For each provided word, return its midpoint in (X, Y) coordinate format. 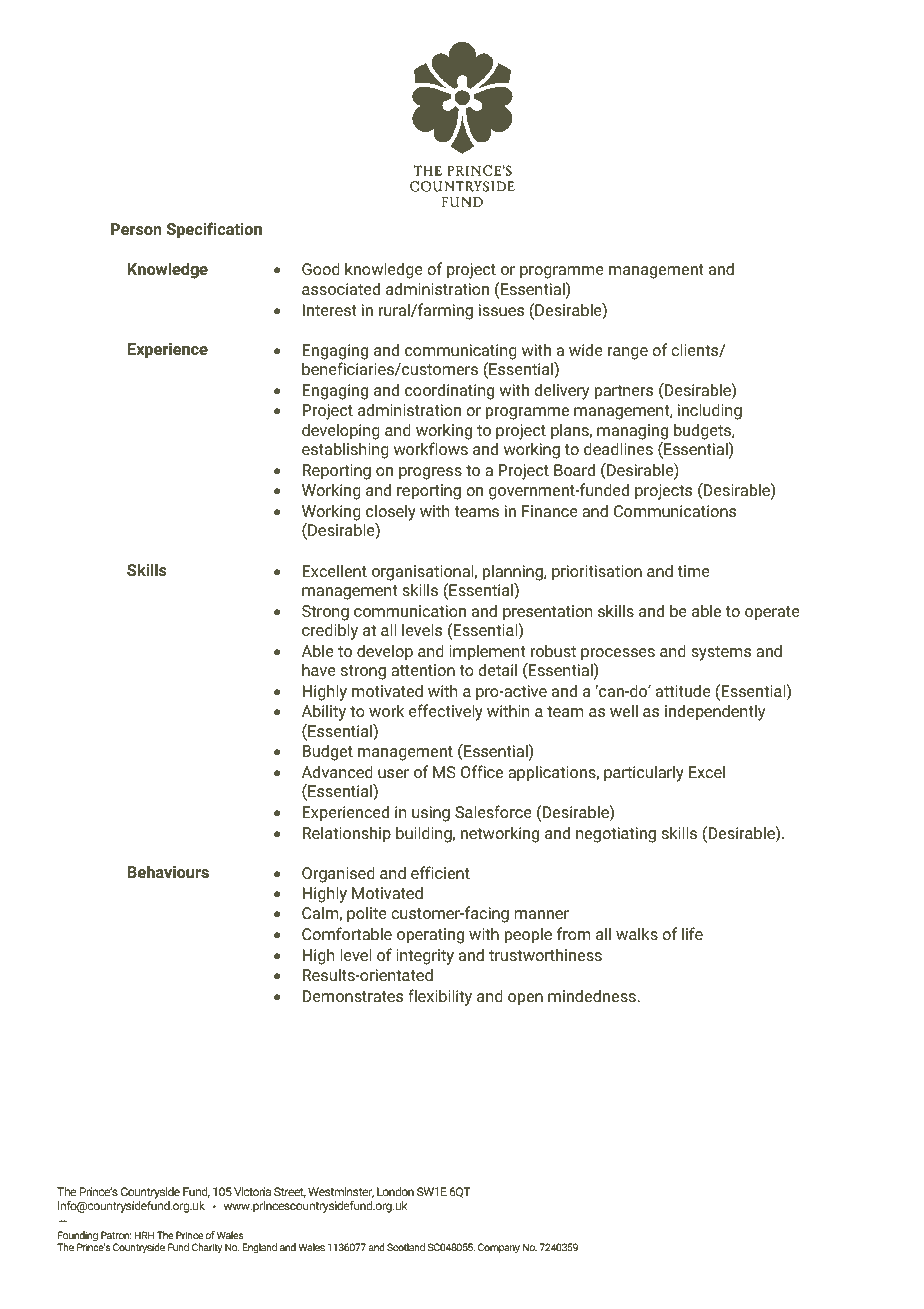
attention (423, 670)
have (319, 669)
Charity (207, 1248)
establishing (345, 450)
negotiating (616, 835)
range (628, 353)
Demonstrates (353, 996)
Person (136, 229)
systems (721, 653)
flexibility (440, 997)
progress (430, 473)
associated (341, 288)
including (710, 411)
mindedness (593, 995)
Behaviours (168, 871)
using (431, 814)
